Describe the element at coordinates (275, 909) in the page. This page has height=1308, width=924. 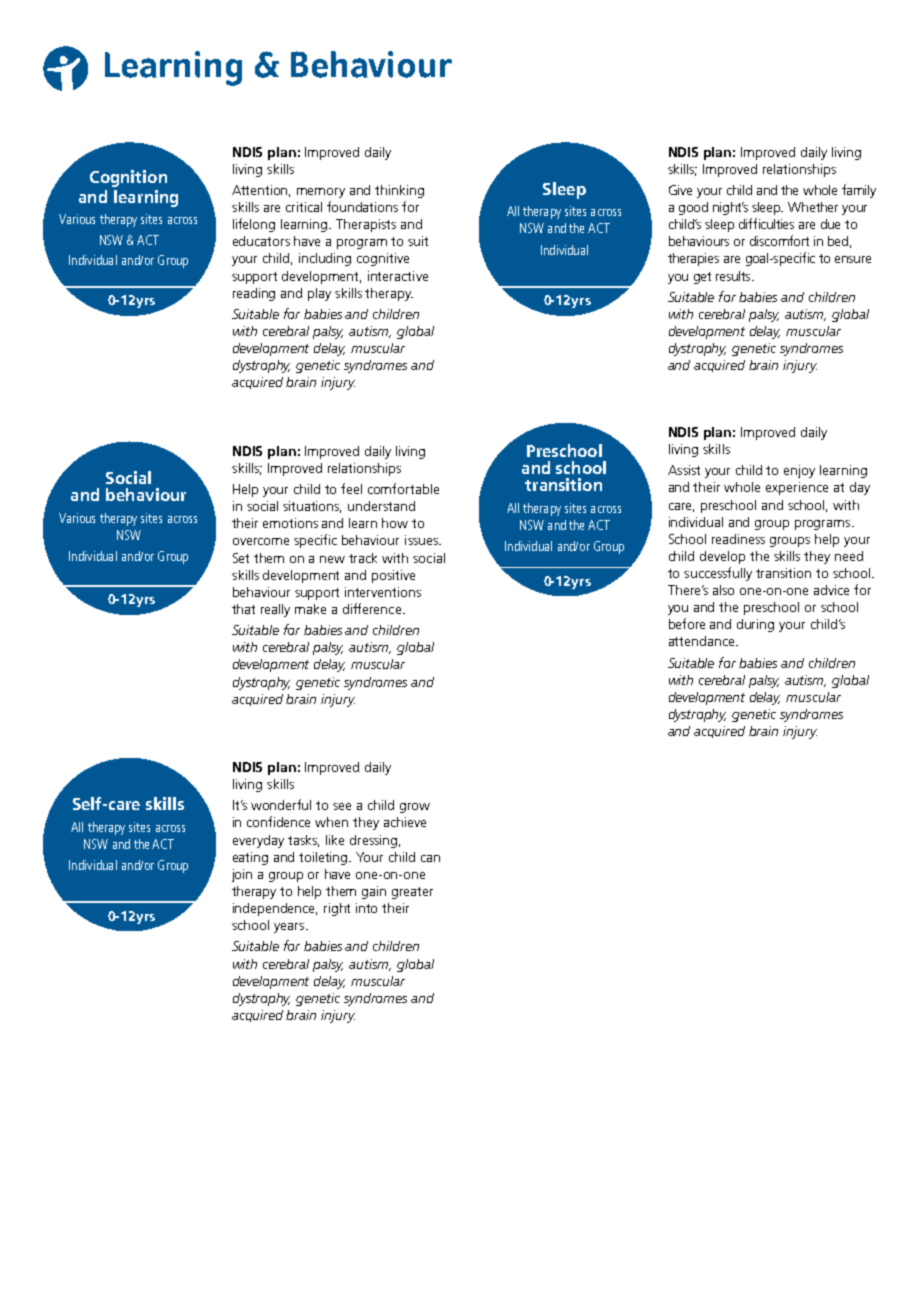
I see `independence` at that location.
